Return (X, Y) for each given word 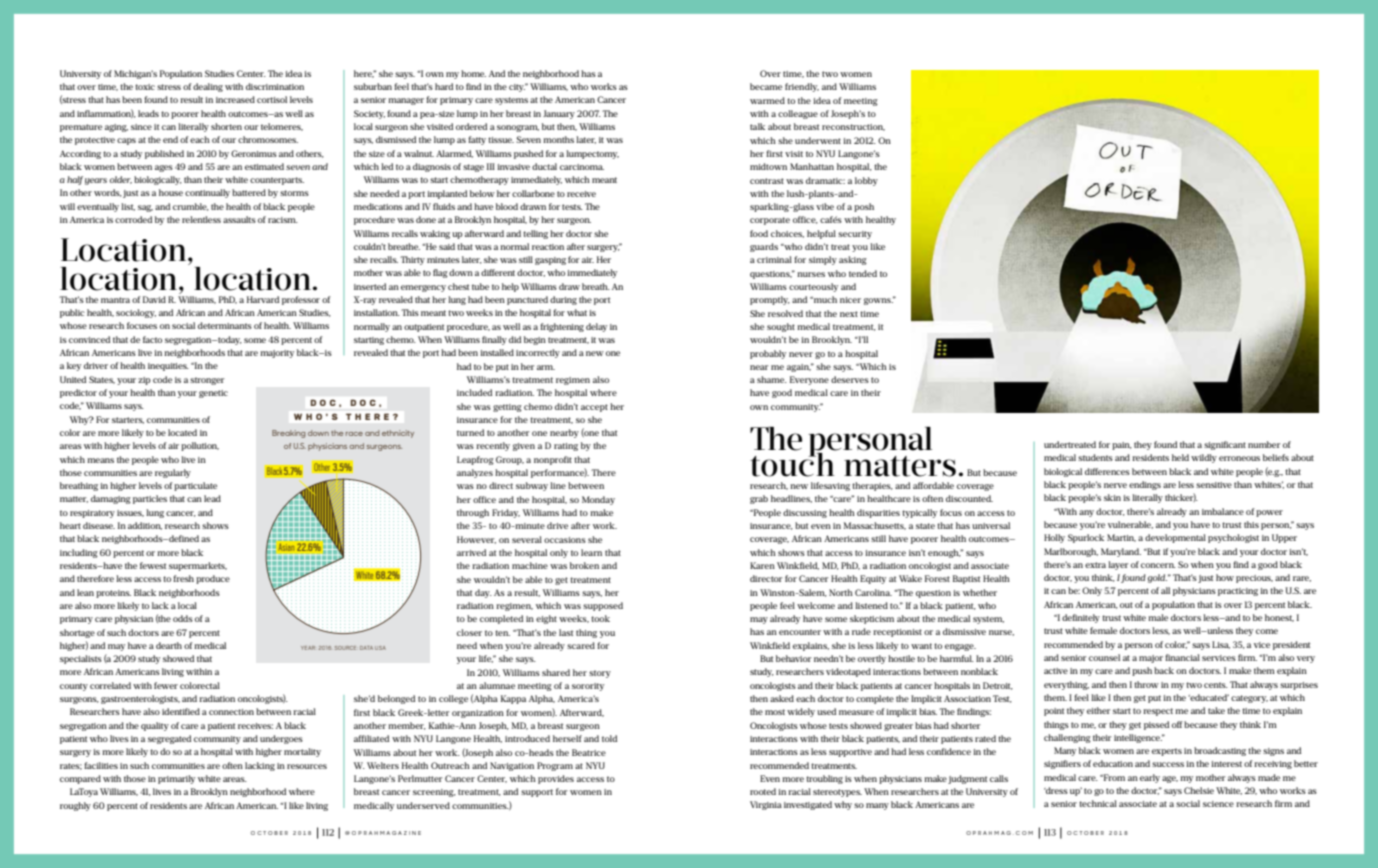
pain (1122, 446)
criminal (774, 259)
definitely (1081, 618)
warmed (767, 100)
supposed (603, 606)
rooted (763, 791)
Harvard (263, 299)
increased (235, 99)
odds (183, 618)
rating (566, 447)
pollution (200, 446)
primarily (176, 779)
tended (863, 273)
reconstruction (853, 127)
